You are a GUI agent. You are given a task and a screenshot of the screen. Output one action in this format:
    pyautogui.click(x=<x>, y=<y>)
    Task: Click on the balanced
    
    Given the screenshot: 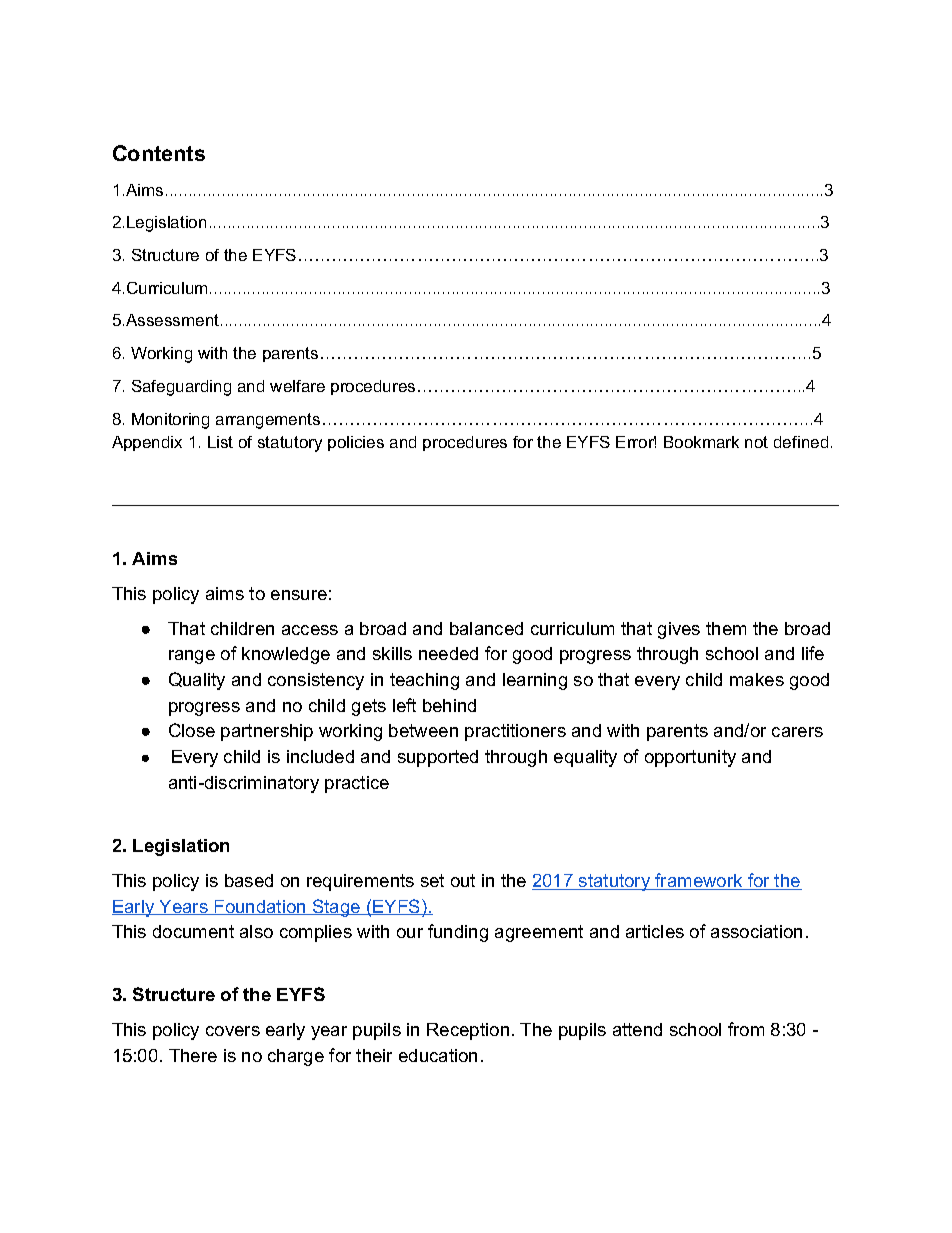 What is the action you would take?
    pyautogui.click(x=486, y=628)
